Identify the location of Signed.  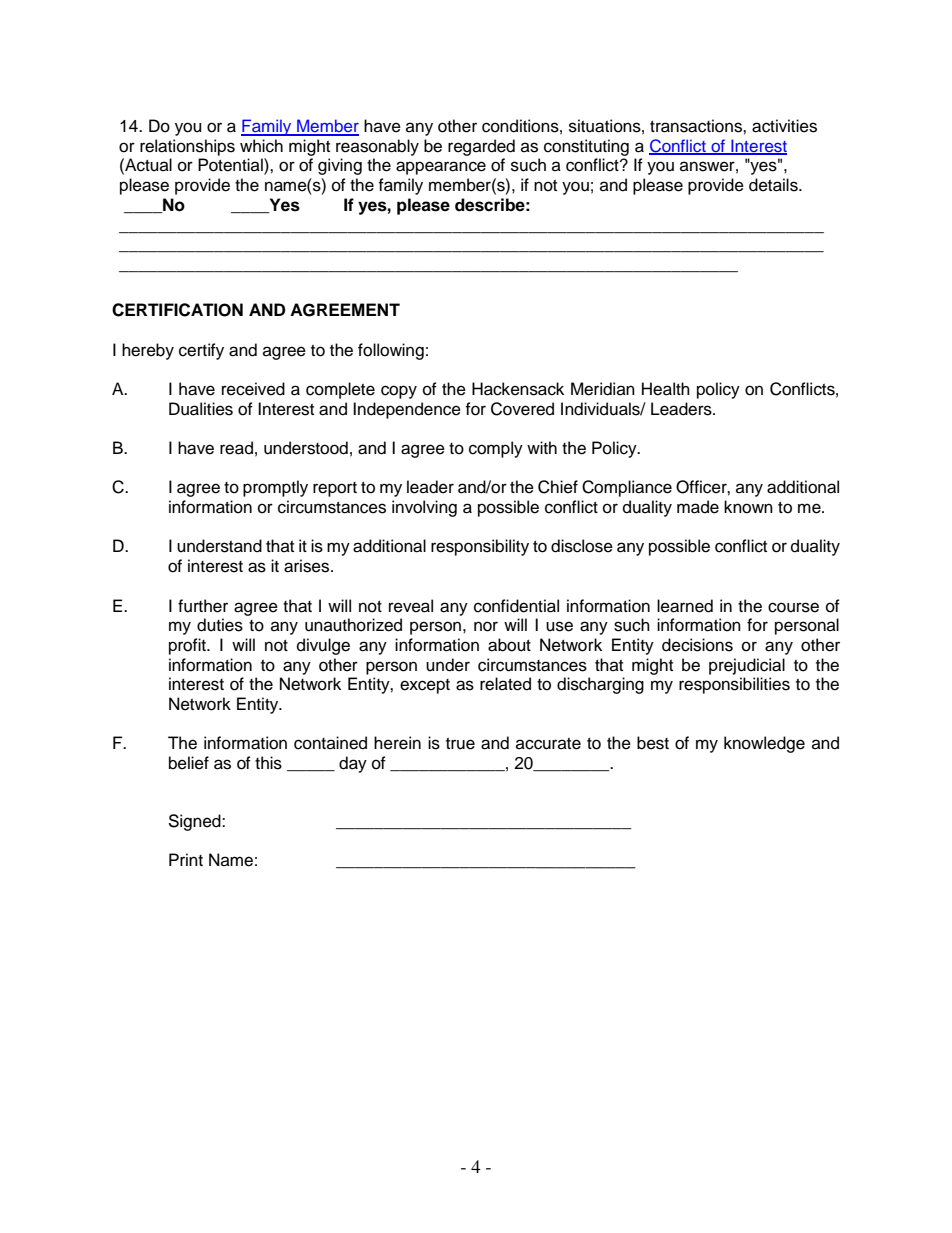
(195, 822).
